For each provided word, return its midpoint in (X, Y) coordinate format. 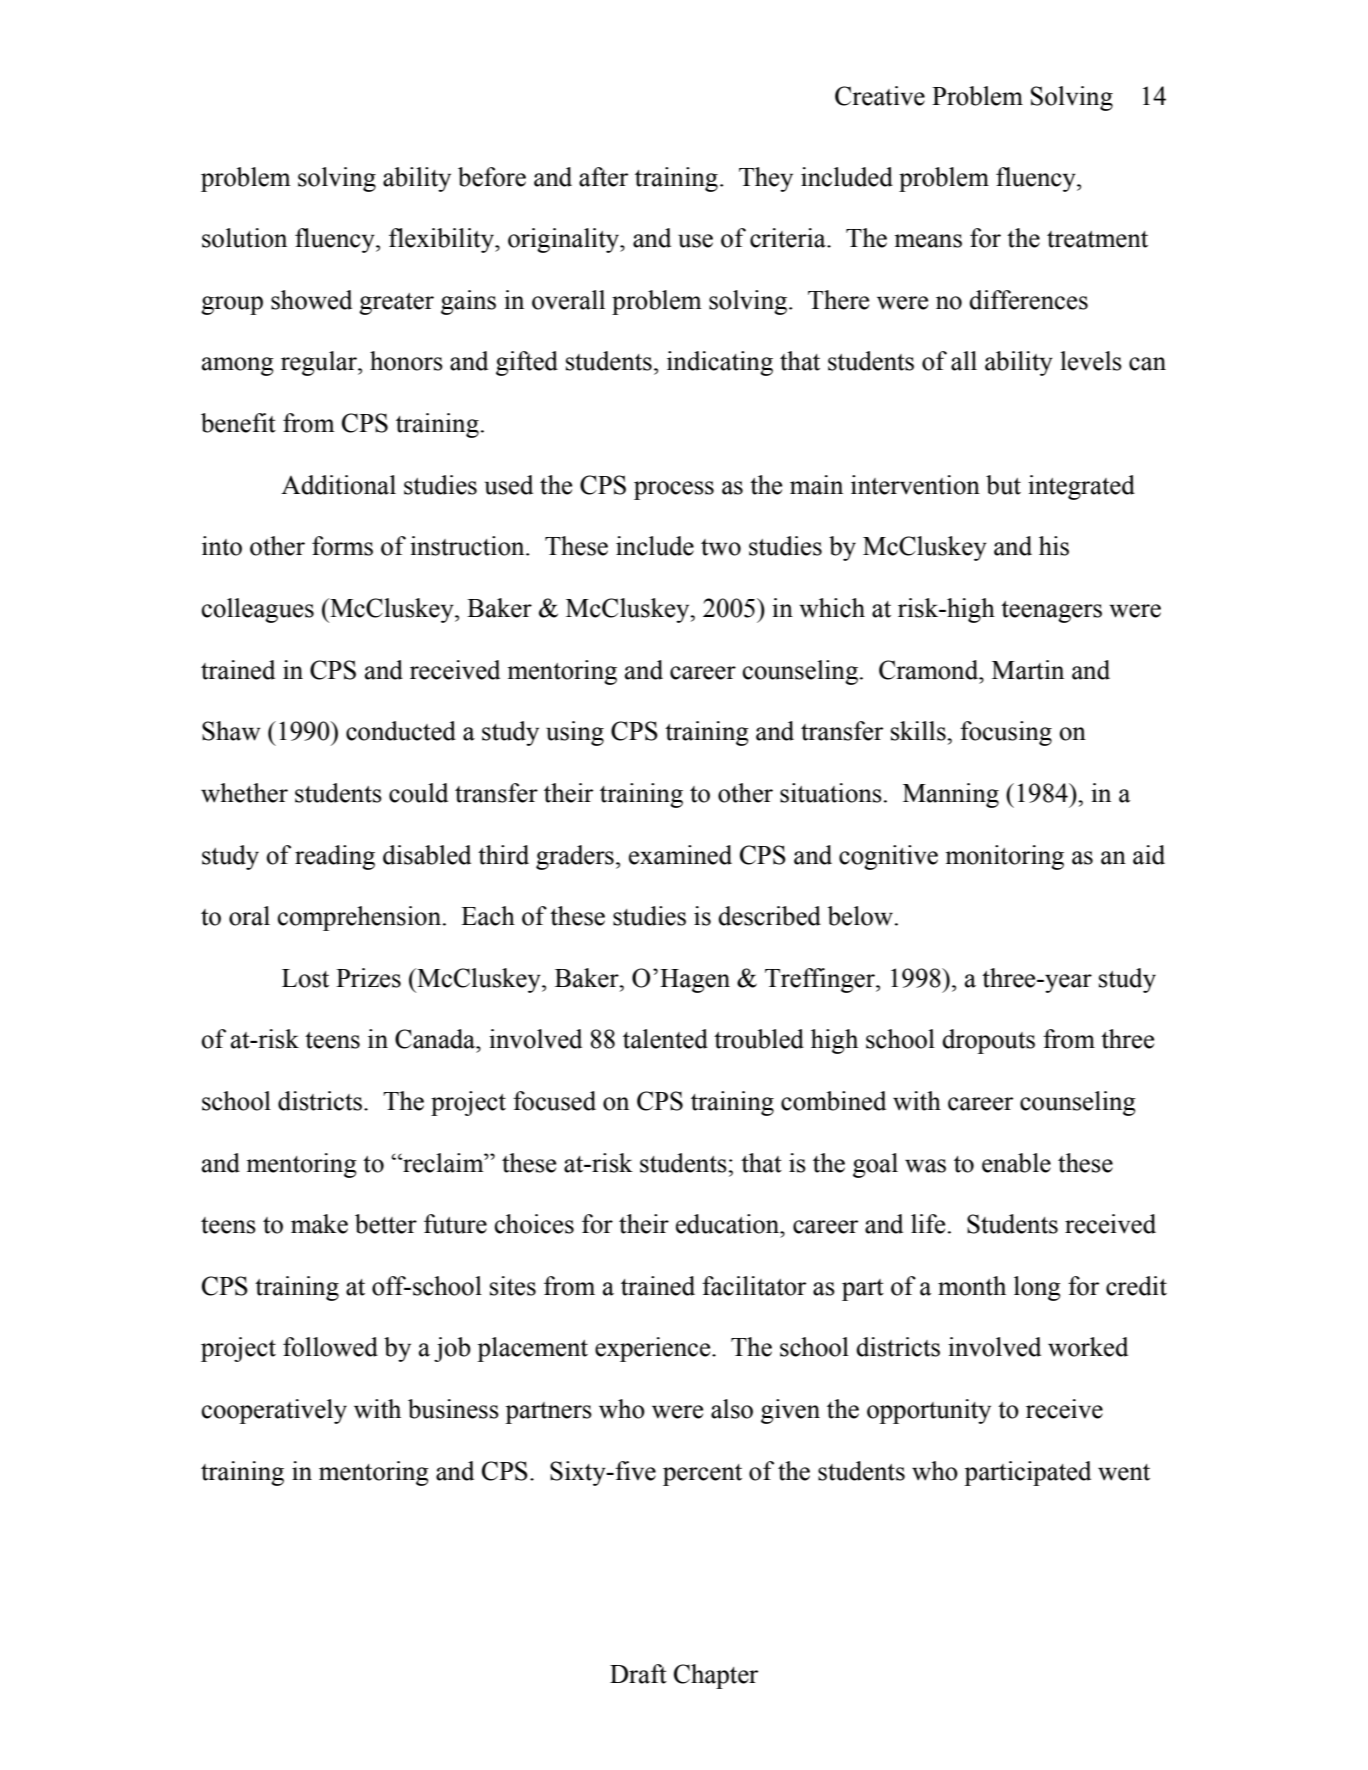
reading (335, 857)
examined (680, 855)
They (766, 179)
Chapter (716, 1676)
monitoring (1004, 857)
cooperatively (274, 1411)
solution (244, 238)
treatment (1097, 239)
